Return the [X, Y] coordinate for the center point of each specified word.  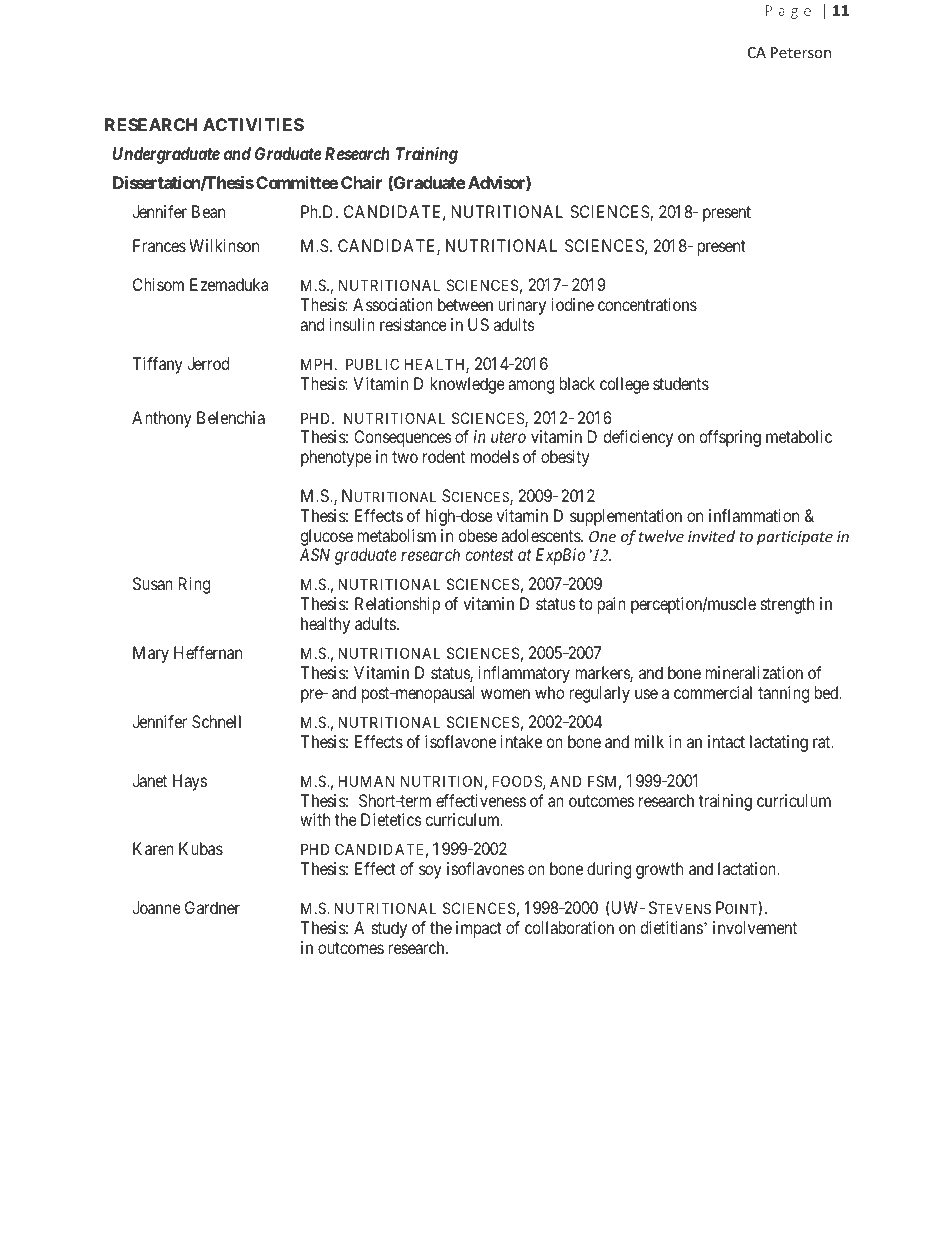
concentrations [647, 304]
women [505, 694]
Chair [361, 182]
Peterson [801, 52]
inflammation [754, 515]
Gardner [212, 907]
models [494, 456]
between [465, 304]
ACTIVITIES [253, 124]
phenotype [336, 458]
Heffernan [208, 652]
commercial [713, 692]
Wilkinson [224, 245]
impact [479, 929]
